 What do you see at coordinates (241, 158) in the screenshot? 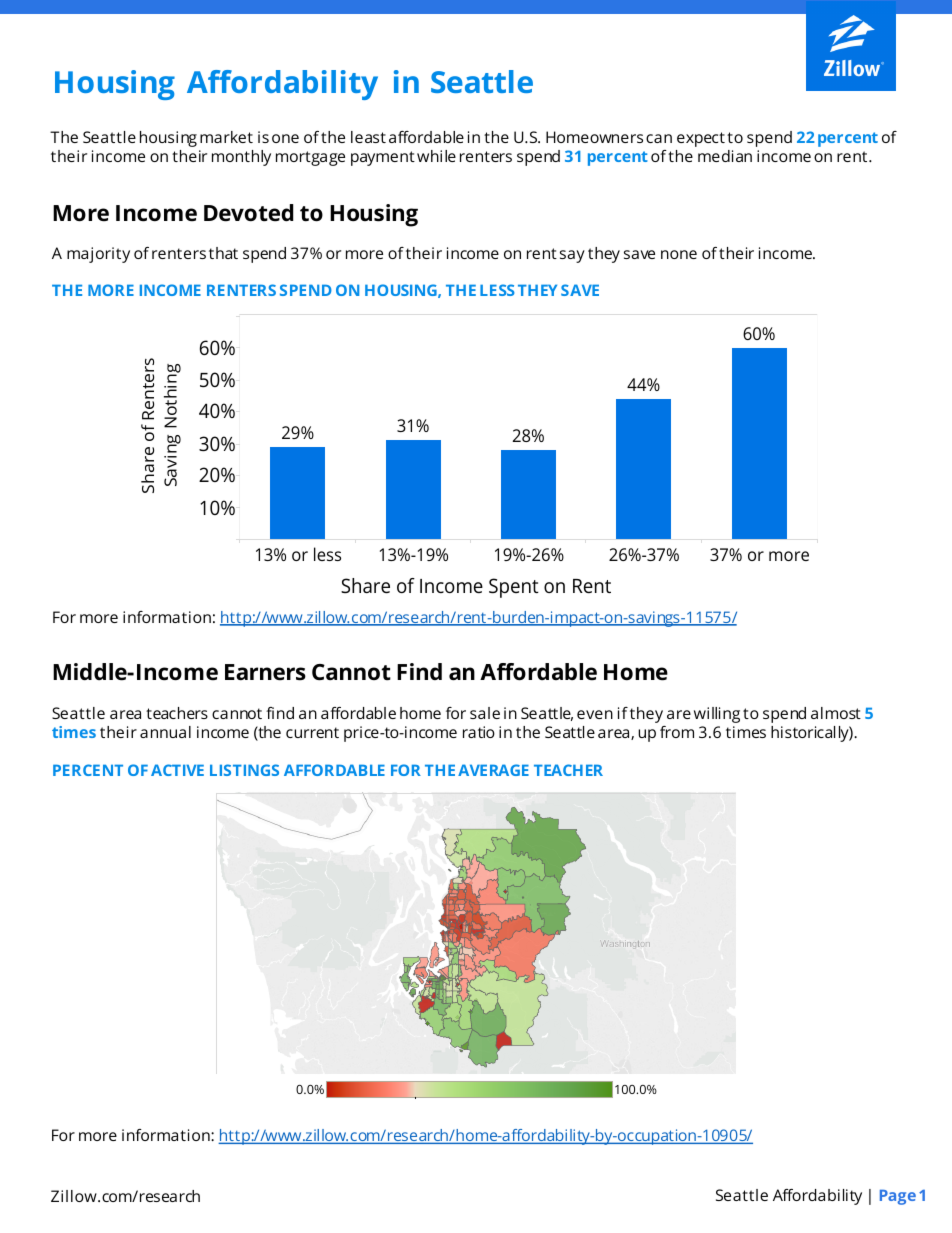
I see `monthly` at bounding box center [241, 158].
